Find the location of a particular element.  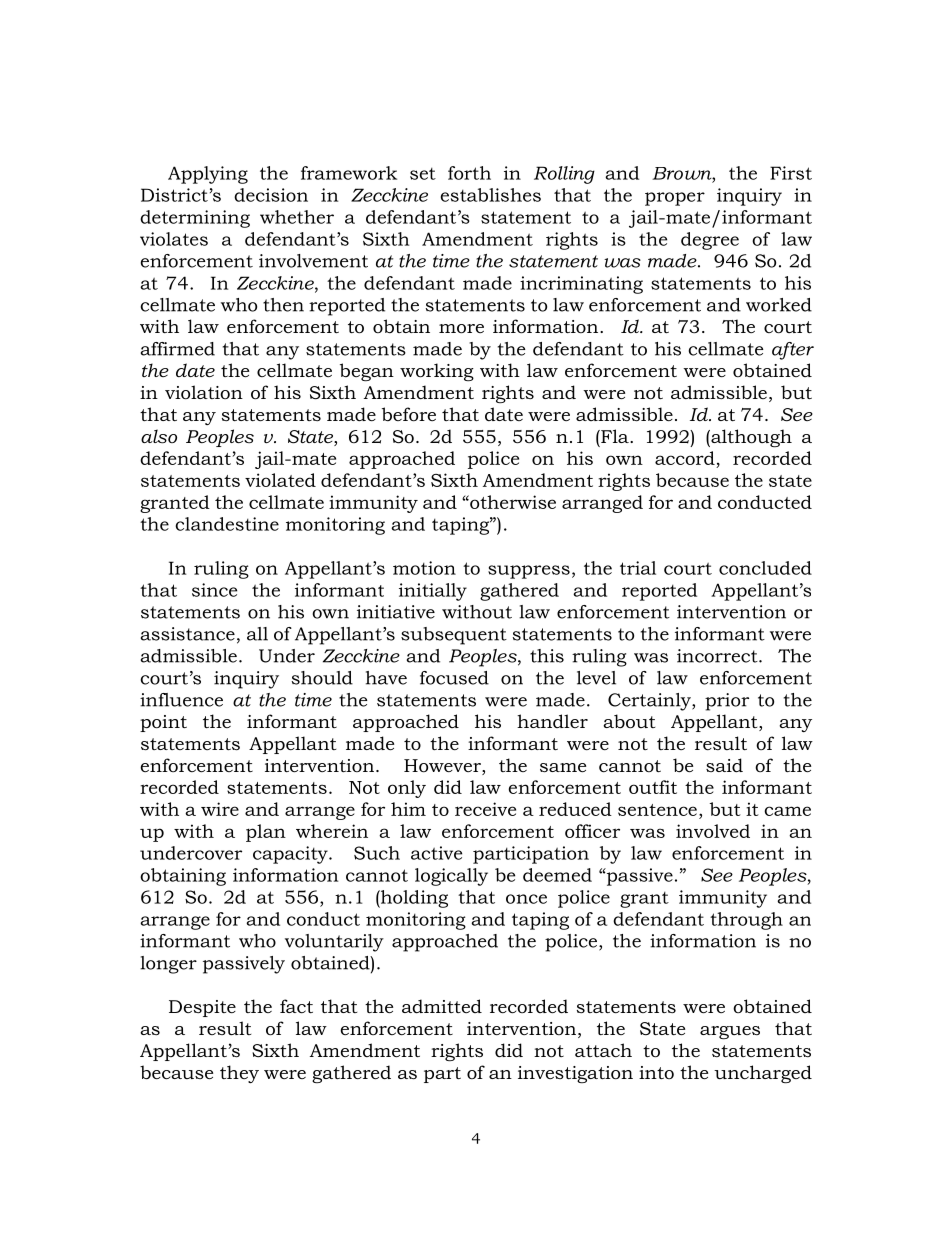

incorrect is located at coordinates (718, 656).
